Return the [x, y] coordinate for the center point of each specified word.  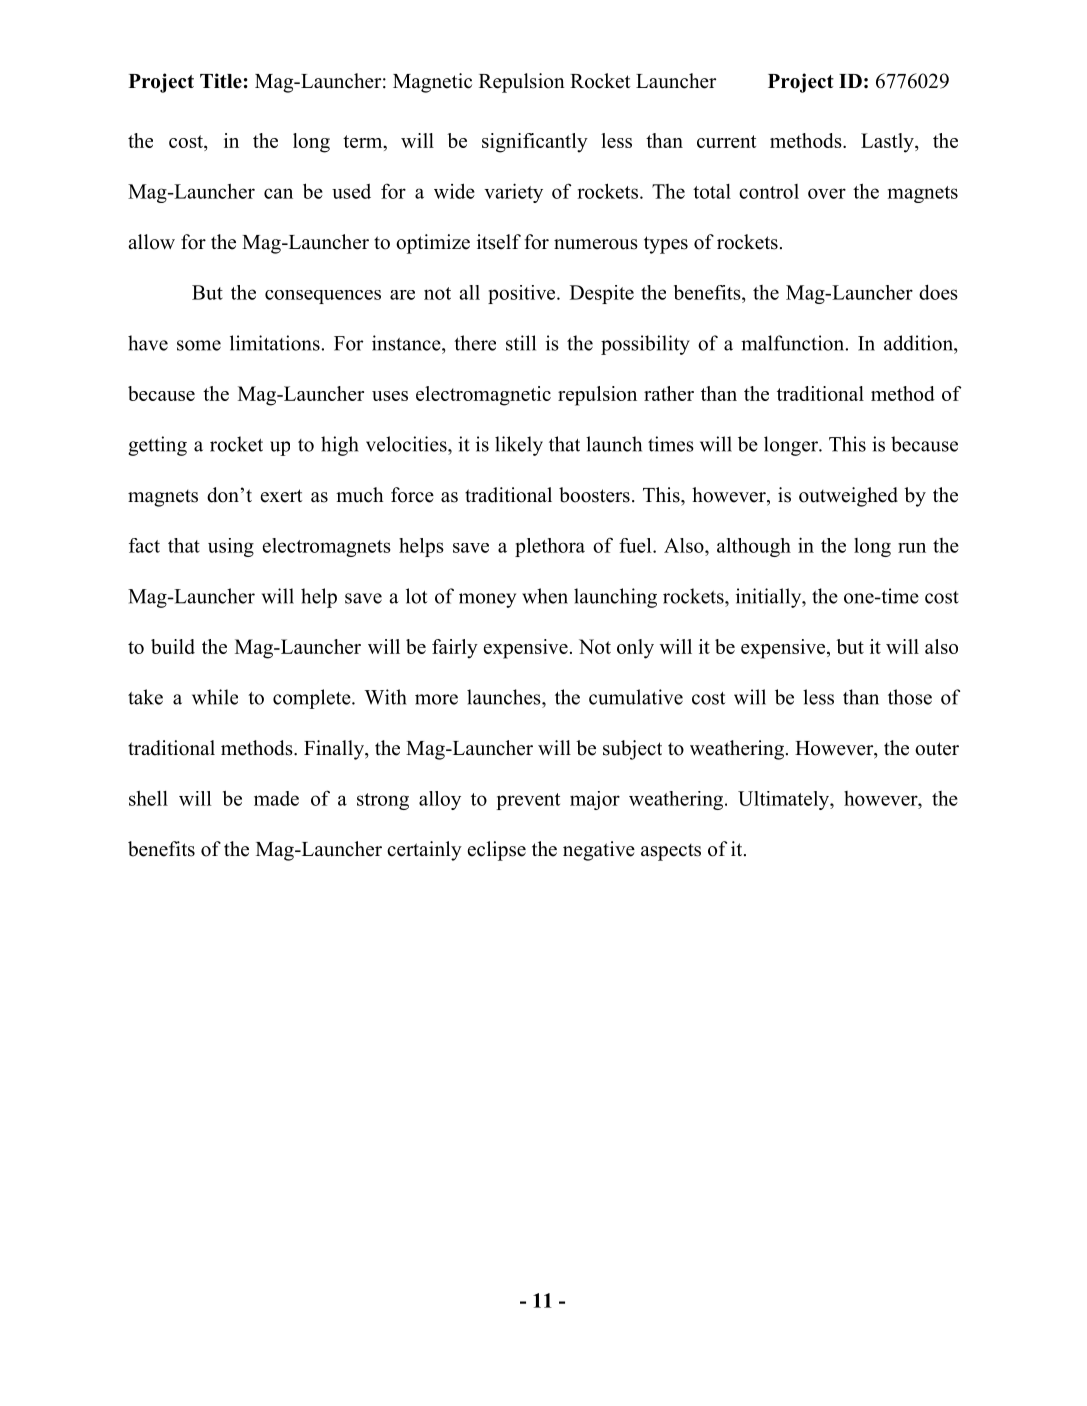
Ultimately [784, 800]
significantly [535, 143]
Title [221, 81]
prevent [528, 801]
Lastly [888, 143]
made [276, 798]
